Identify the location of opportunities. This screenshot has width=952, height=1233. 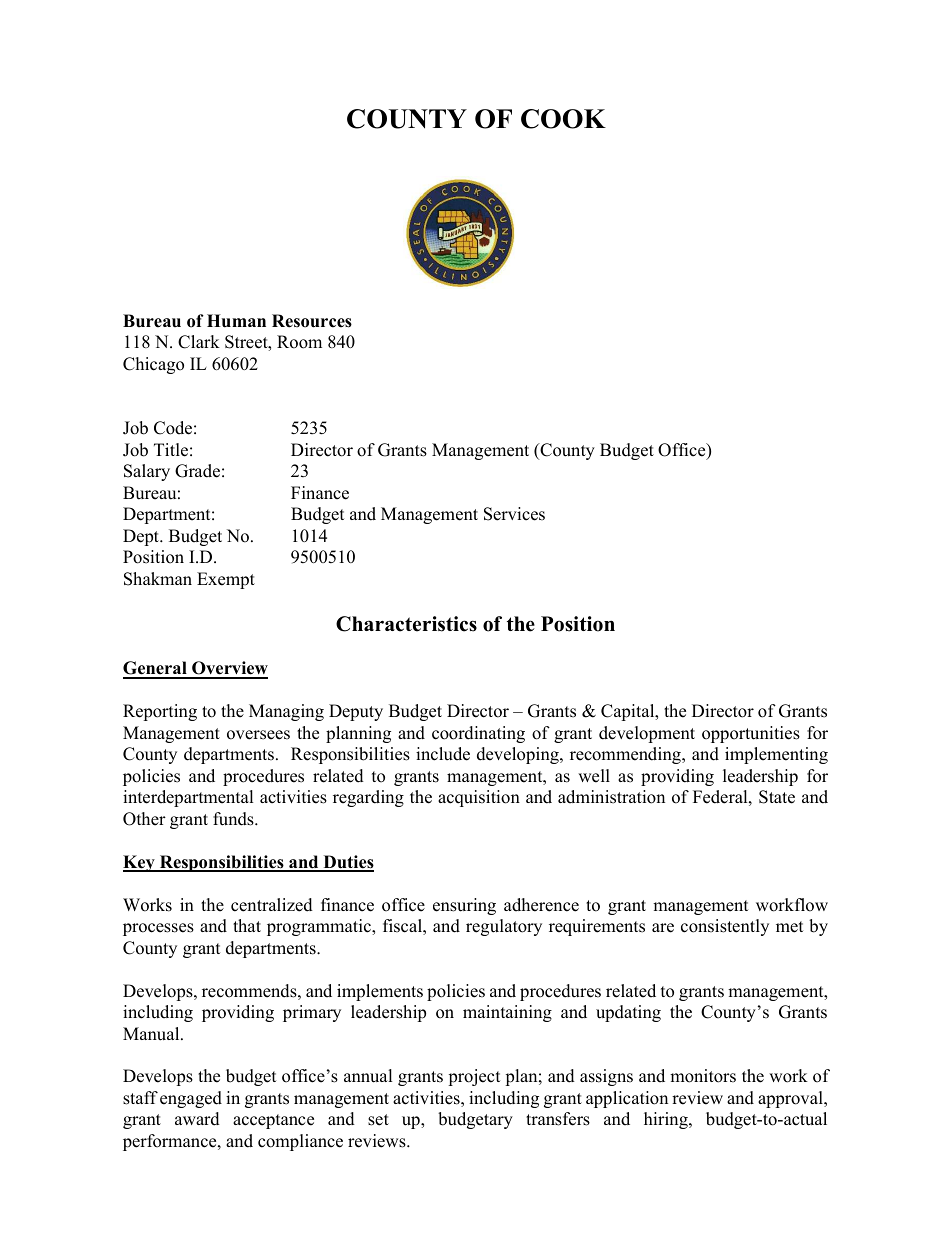
(751, 734).
